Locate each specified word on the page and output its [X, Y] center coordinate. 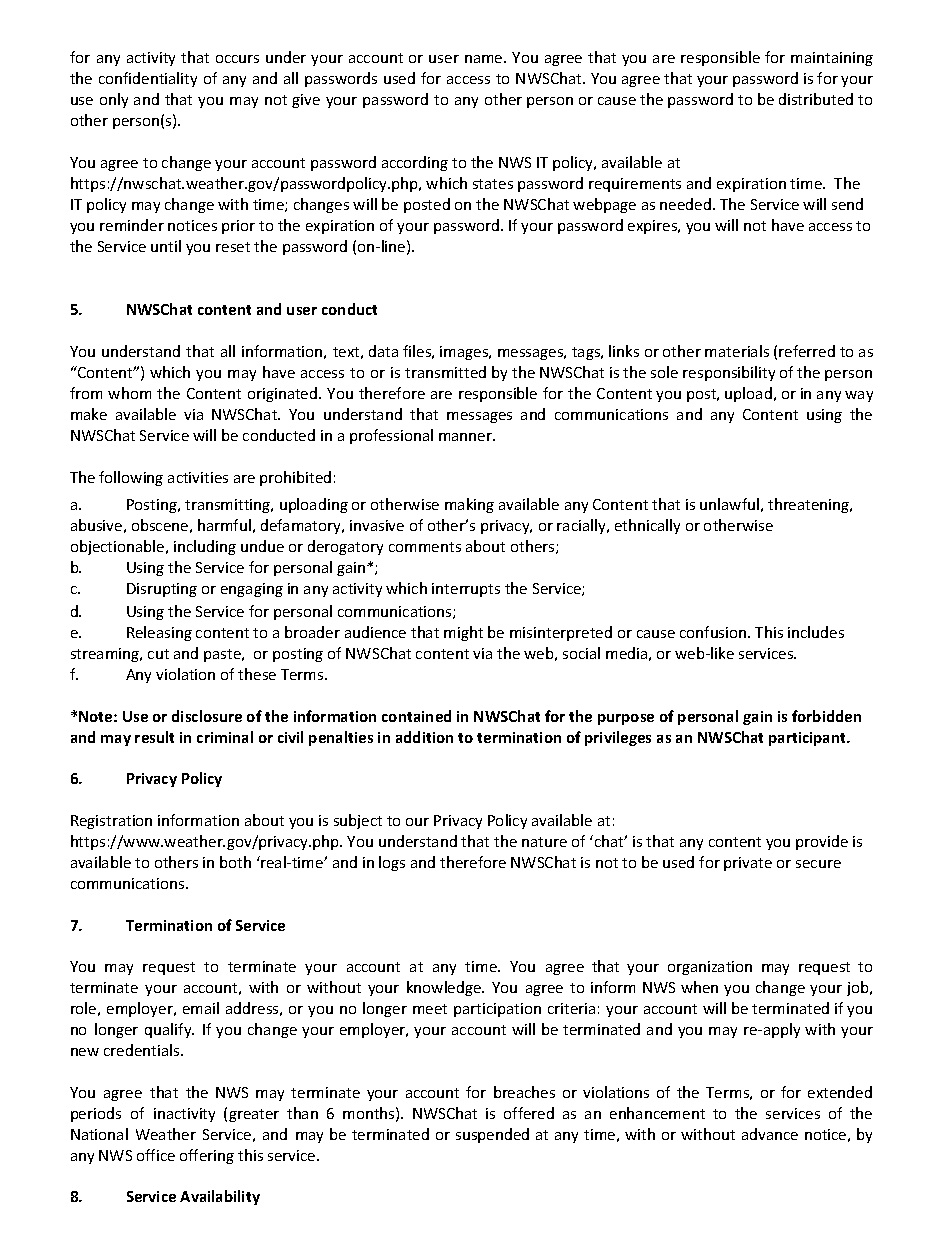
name [485, 59]
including [205, 547]
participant [808, 739]
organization [710, 968]
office [156, 1155]
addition [424, 737]
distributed [816, 99]
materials [737, 351]
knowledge [445, 988]
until [166, 246]
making [469, 505]
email [201, 1008]
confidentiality [148, 79]
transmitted [445, 372]
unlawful [729, 504]
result [154, 737]
